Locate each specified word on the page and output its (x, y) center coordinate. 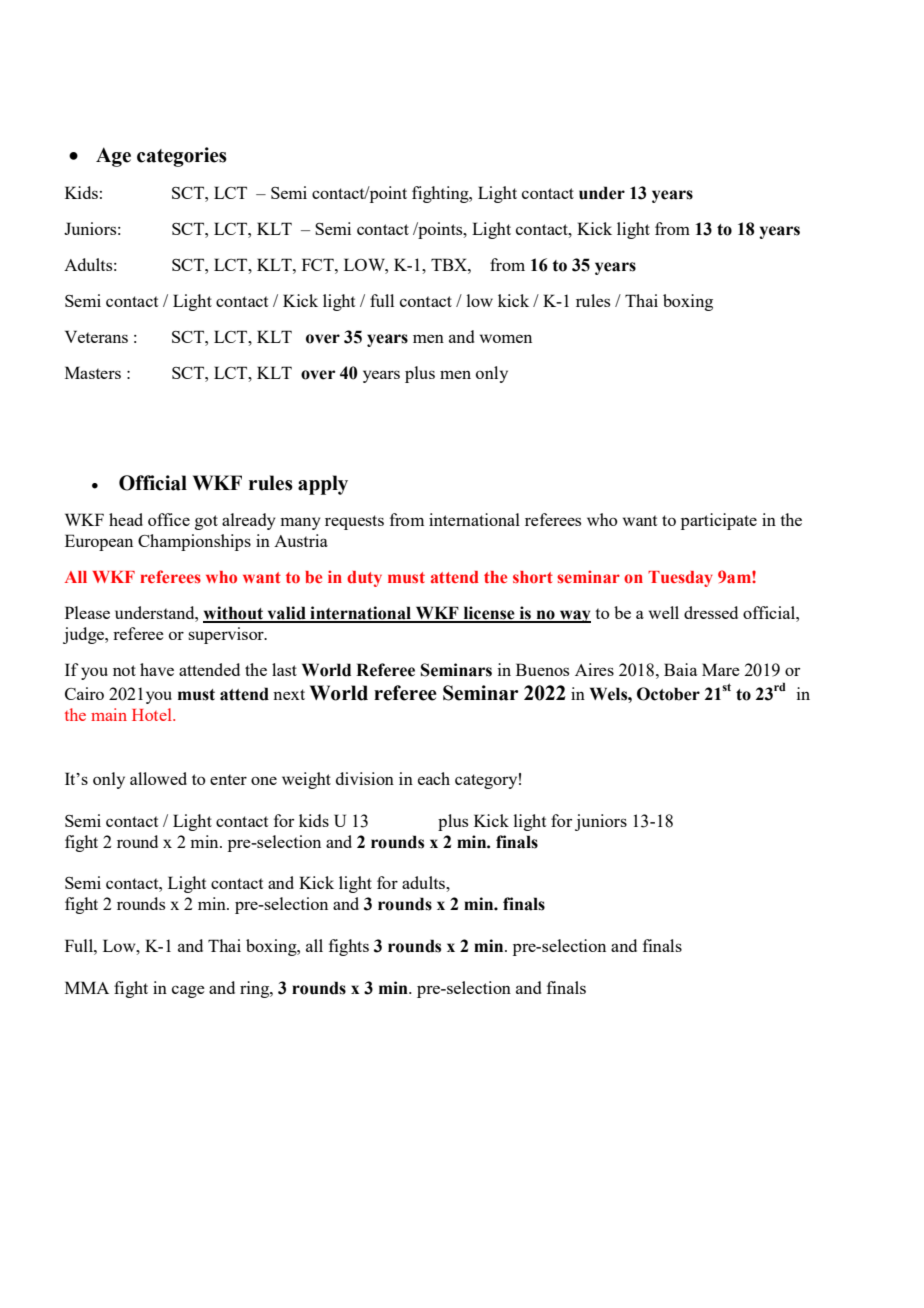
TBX (450, 264)
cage (188, 991)
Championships (194, 542)
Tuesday (680, 579)
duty (364, 579)
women (506, 338)
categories (182, 157)
